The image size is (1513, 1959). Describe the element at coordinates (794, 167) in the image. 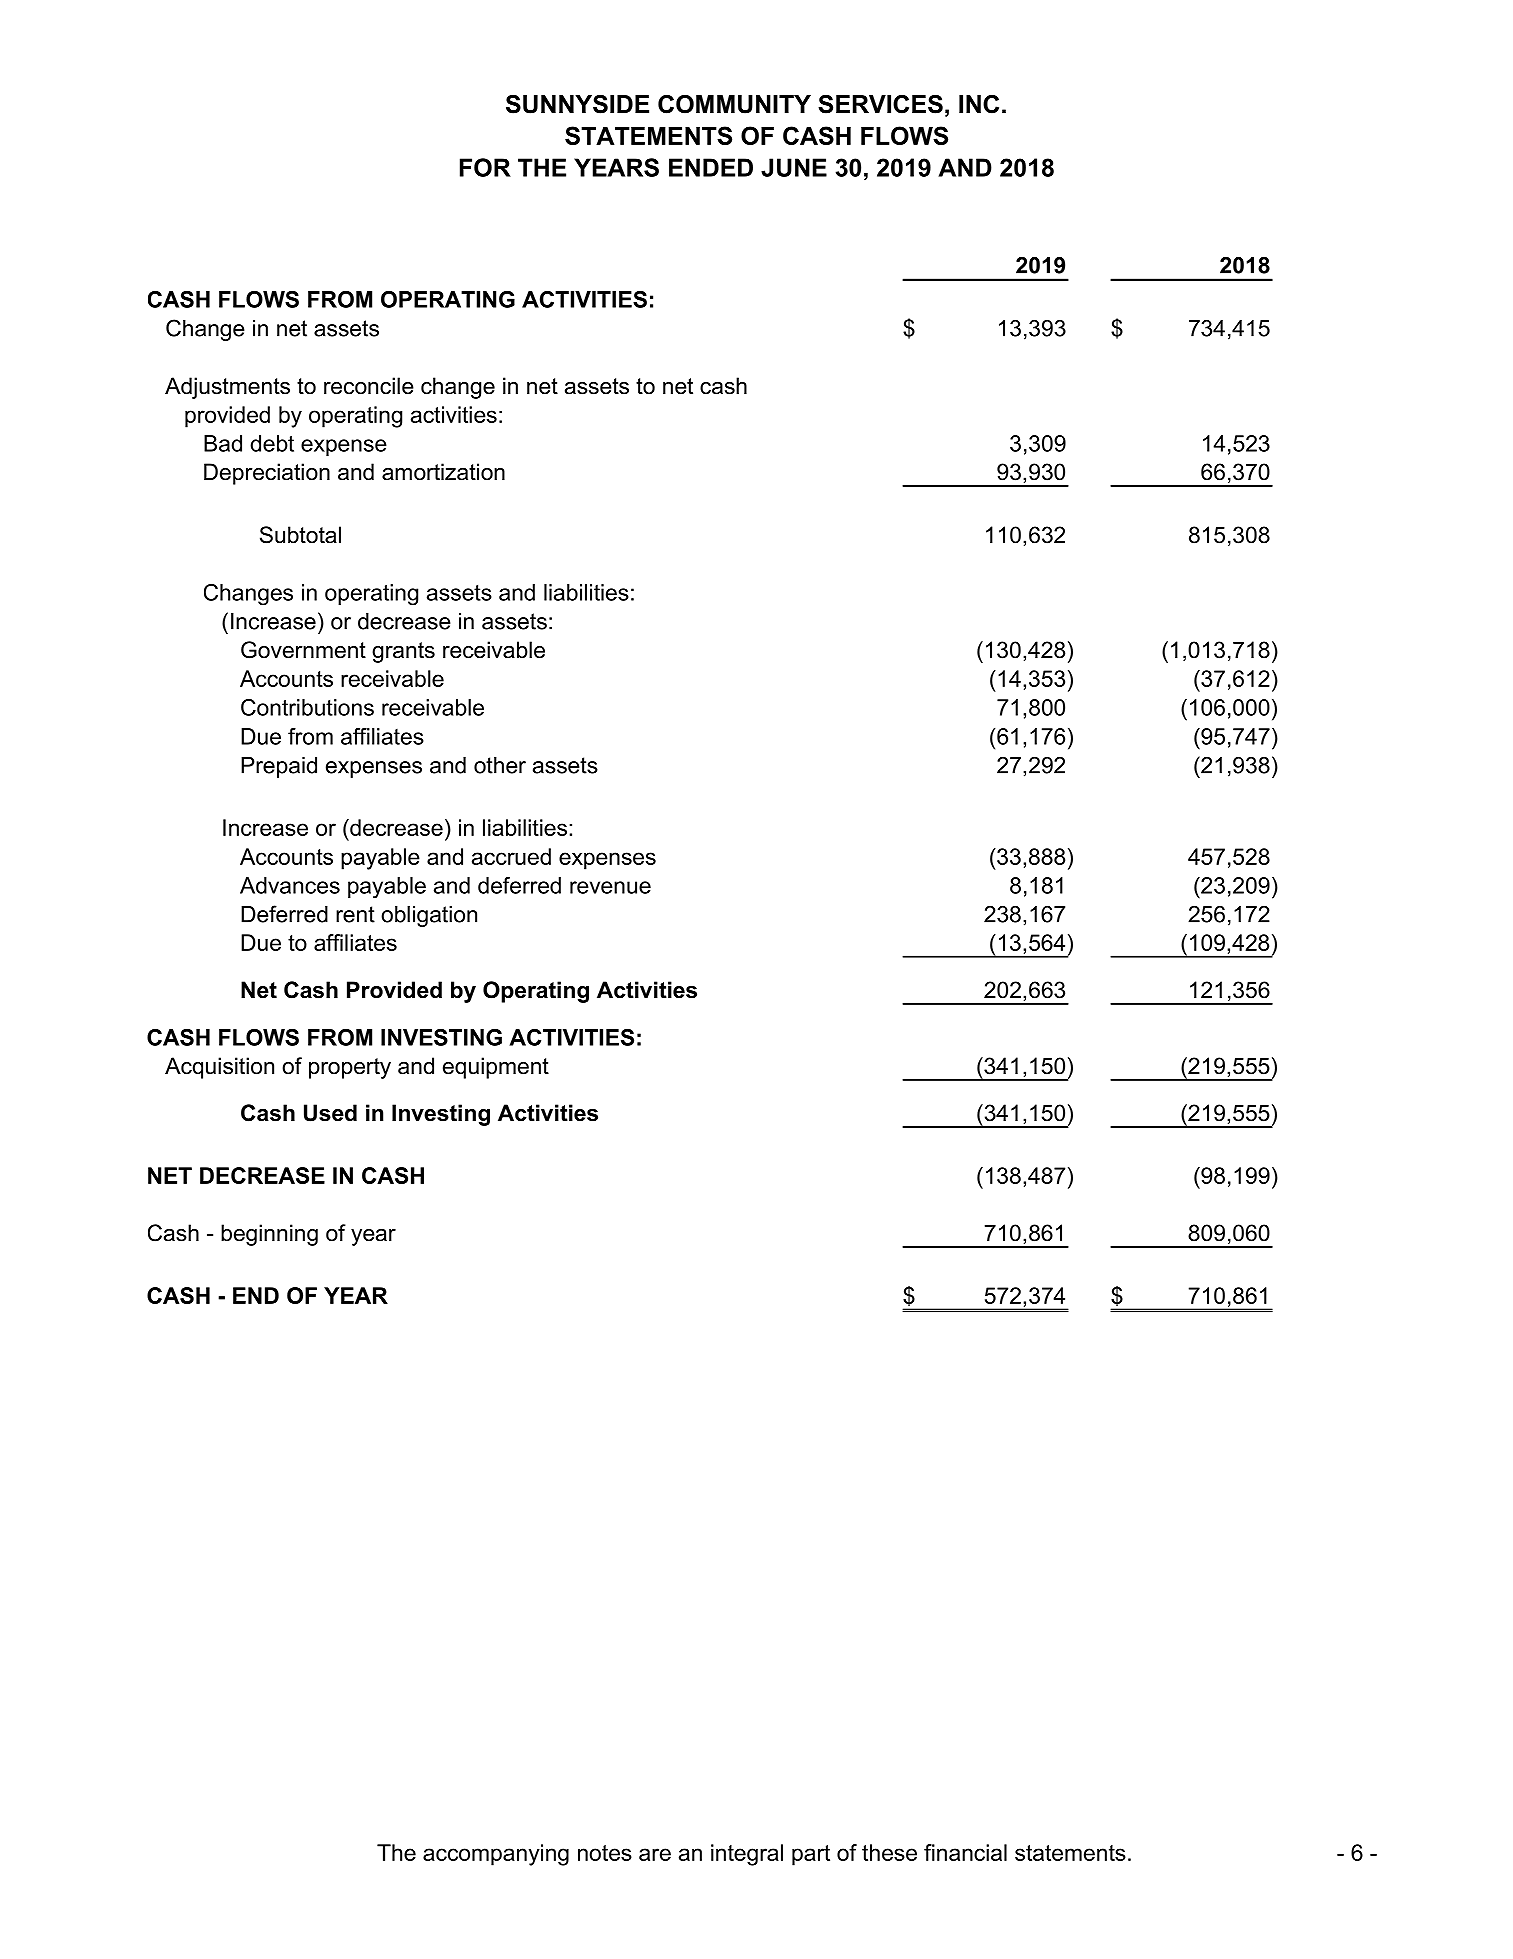

I see `JUNE` at that location.
